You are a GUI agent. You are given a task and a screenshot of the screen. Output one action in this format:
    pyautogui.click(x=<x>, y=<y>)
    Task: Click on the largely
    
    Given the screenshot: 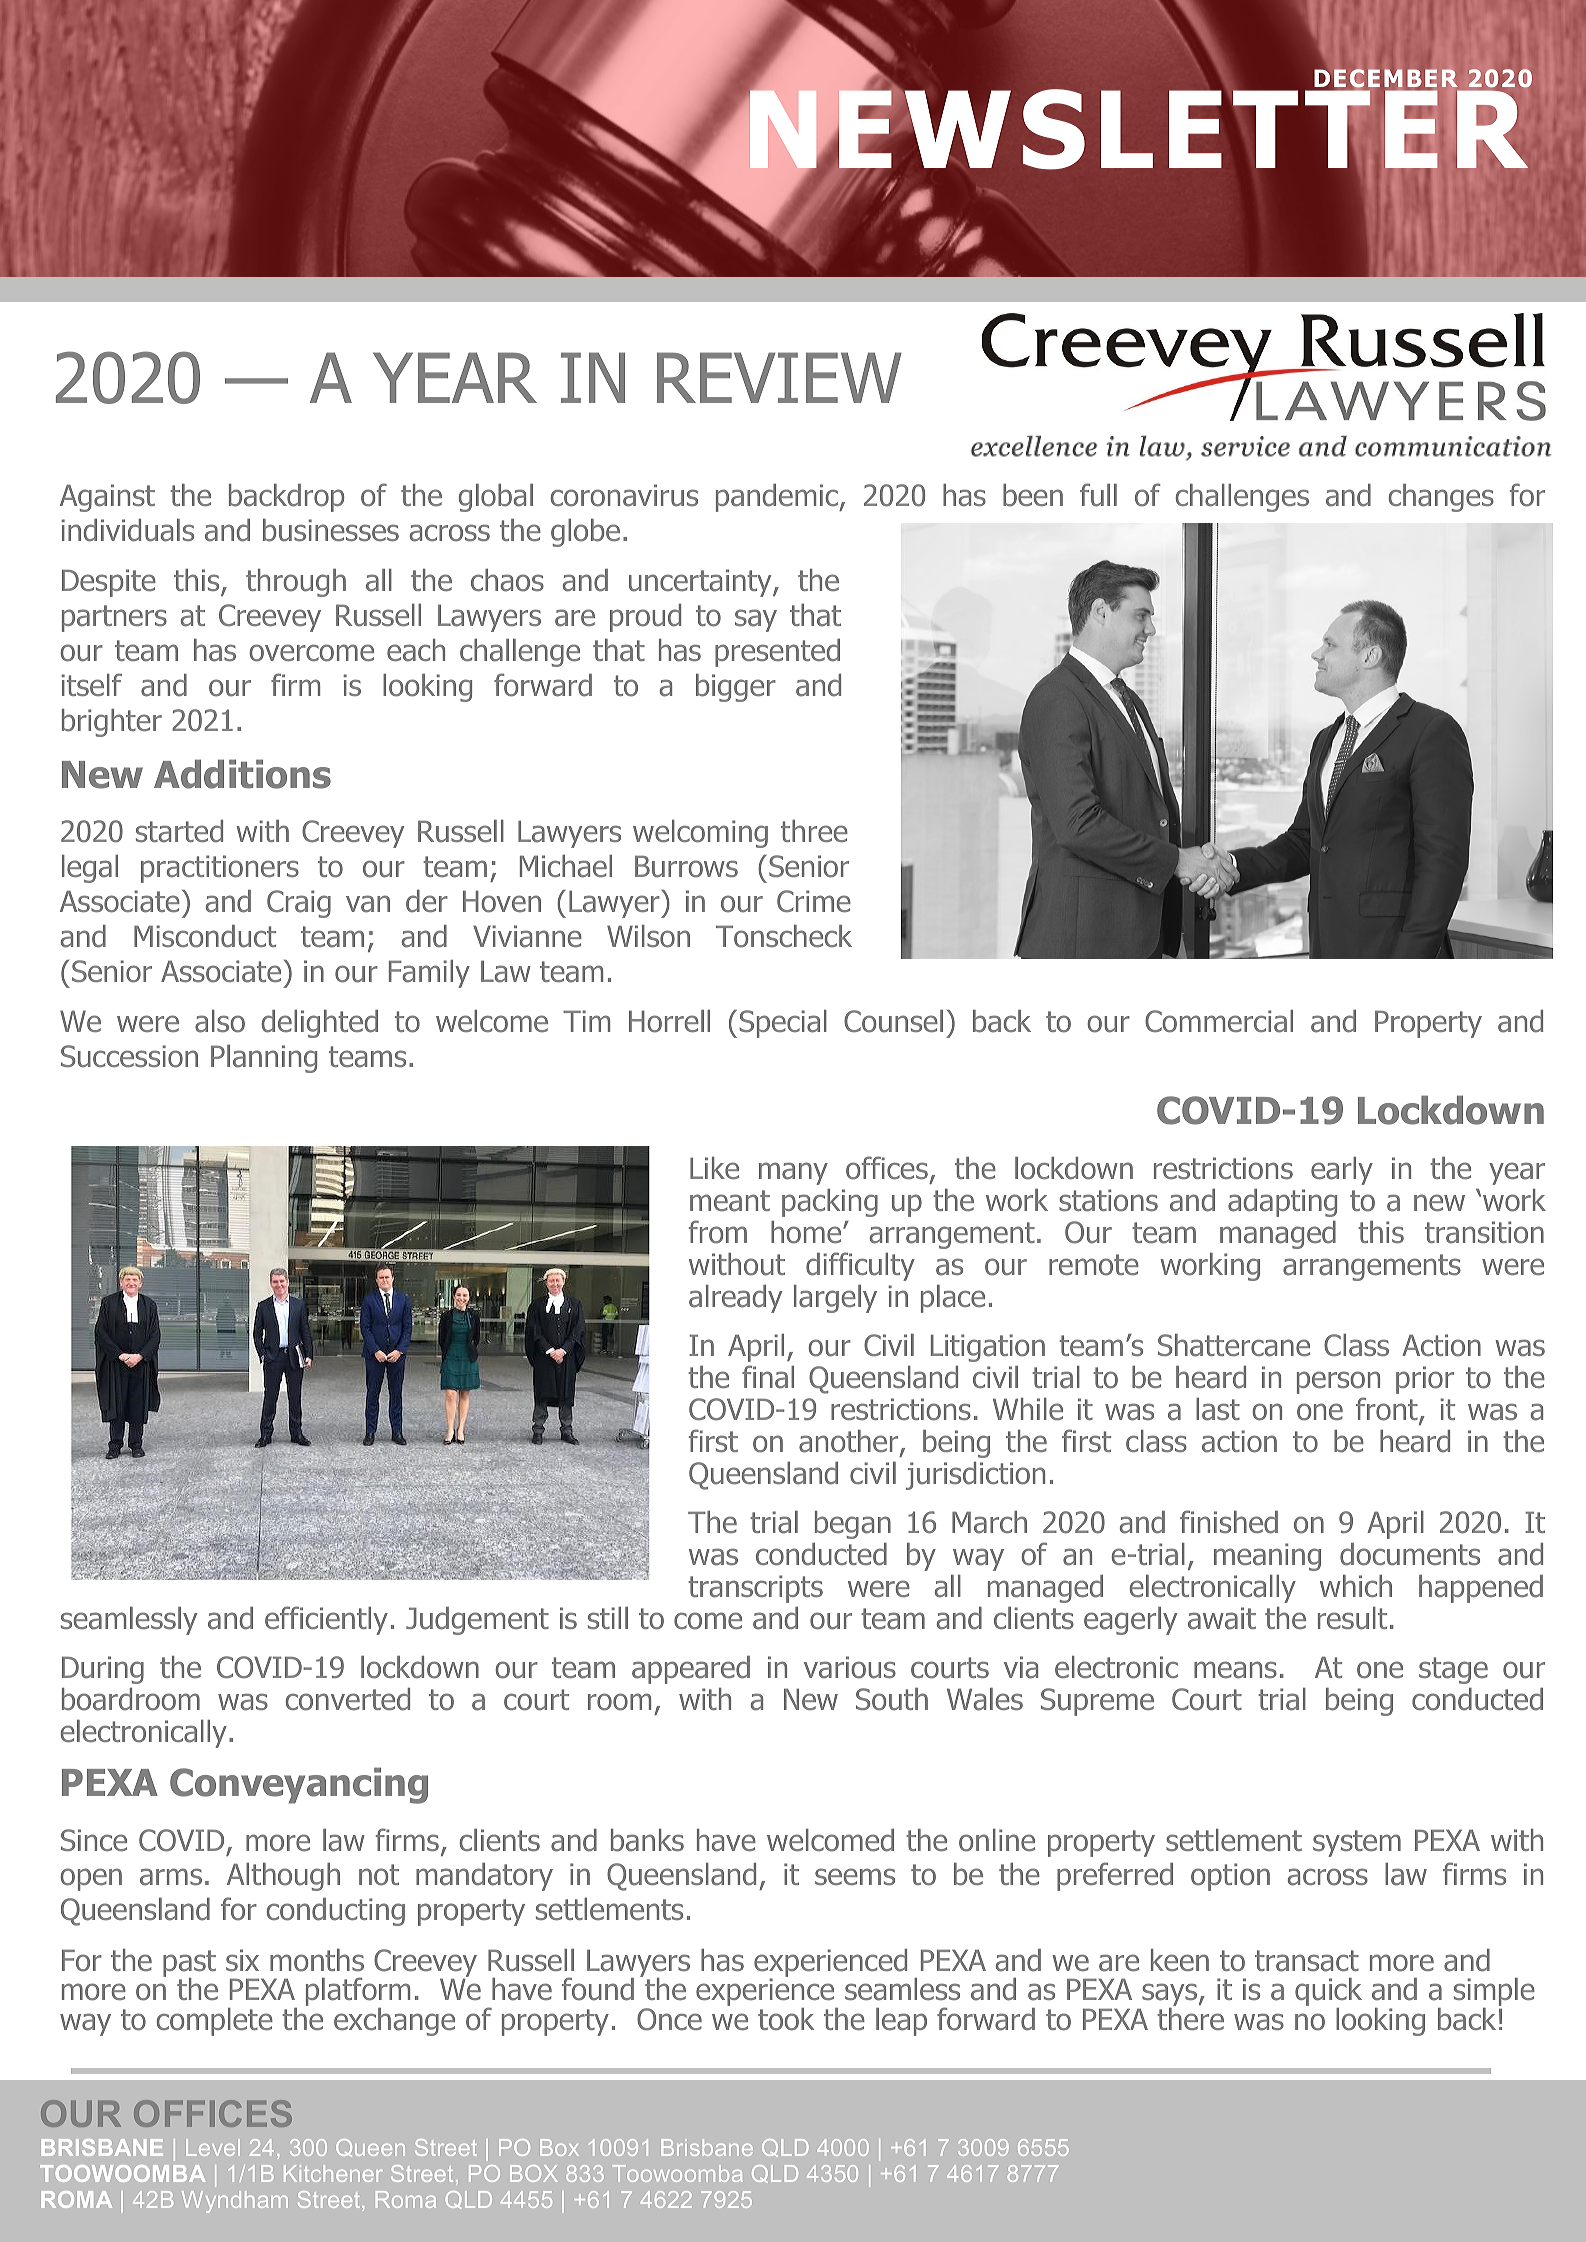 What is the action you would take?
    pyautogui.click(x=835, y=1299)
